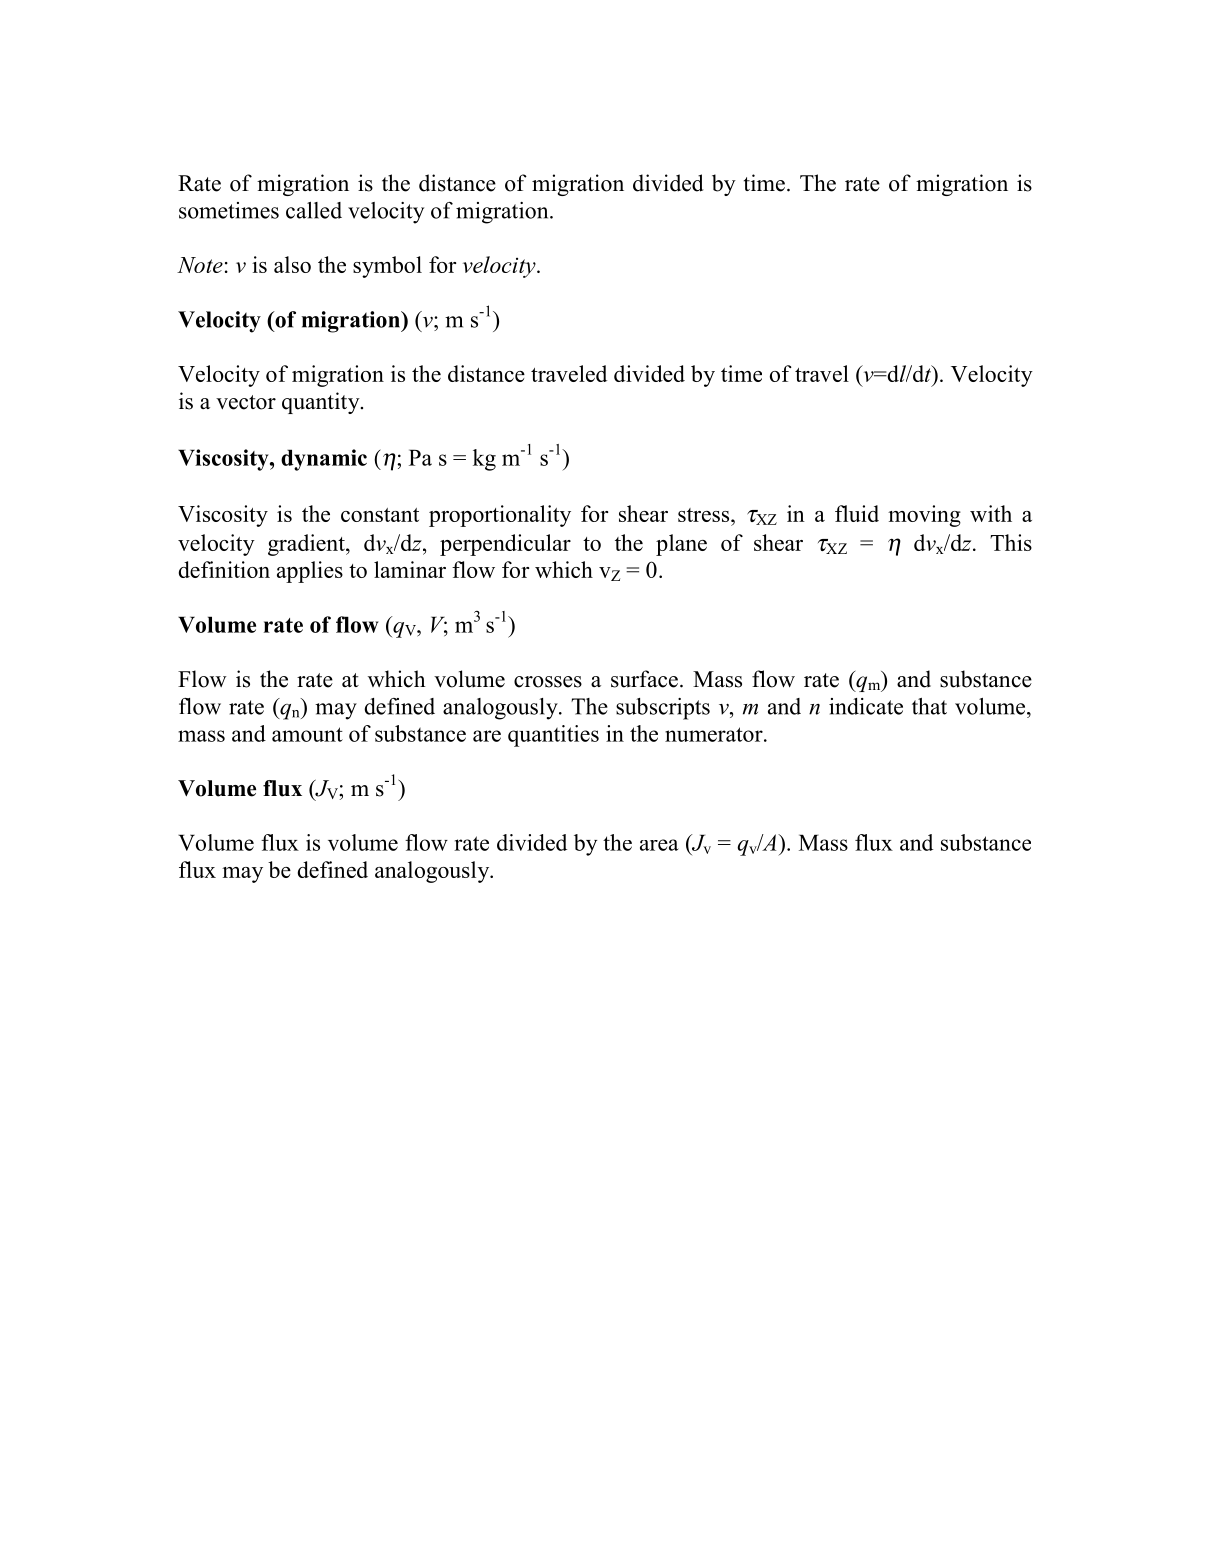 The width and height of the image is (1210, 1565). I want to click on moving, so click(924, 516).
